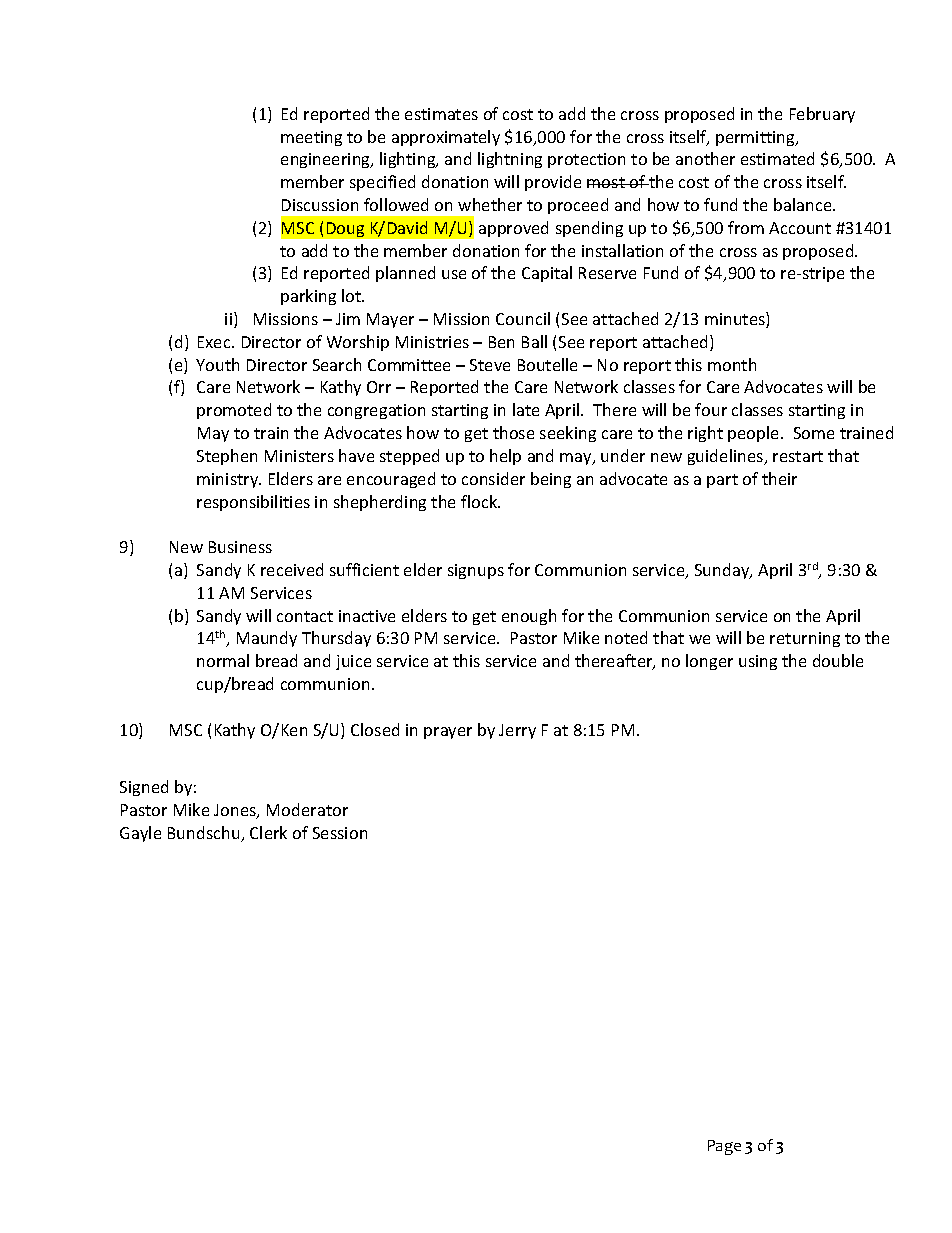 The image size is (952, 1233). What do you see at coordinates (268, 832) in the document?
I see `Clerk` at bounding box center [268, 832].
